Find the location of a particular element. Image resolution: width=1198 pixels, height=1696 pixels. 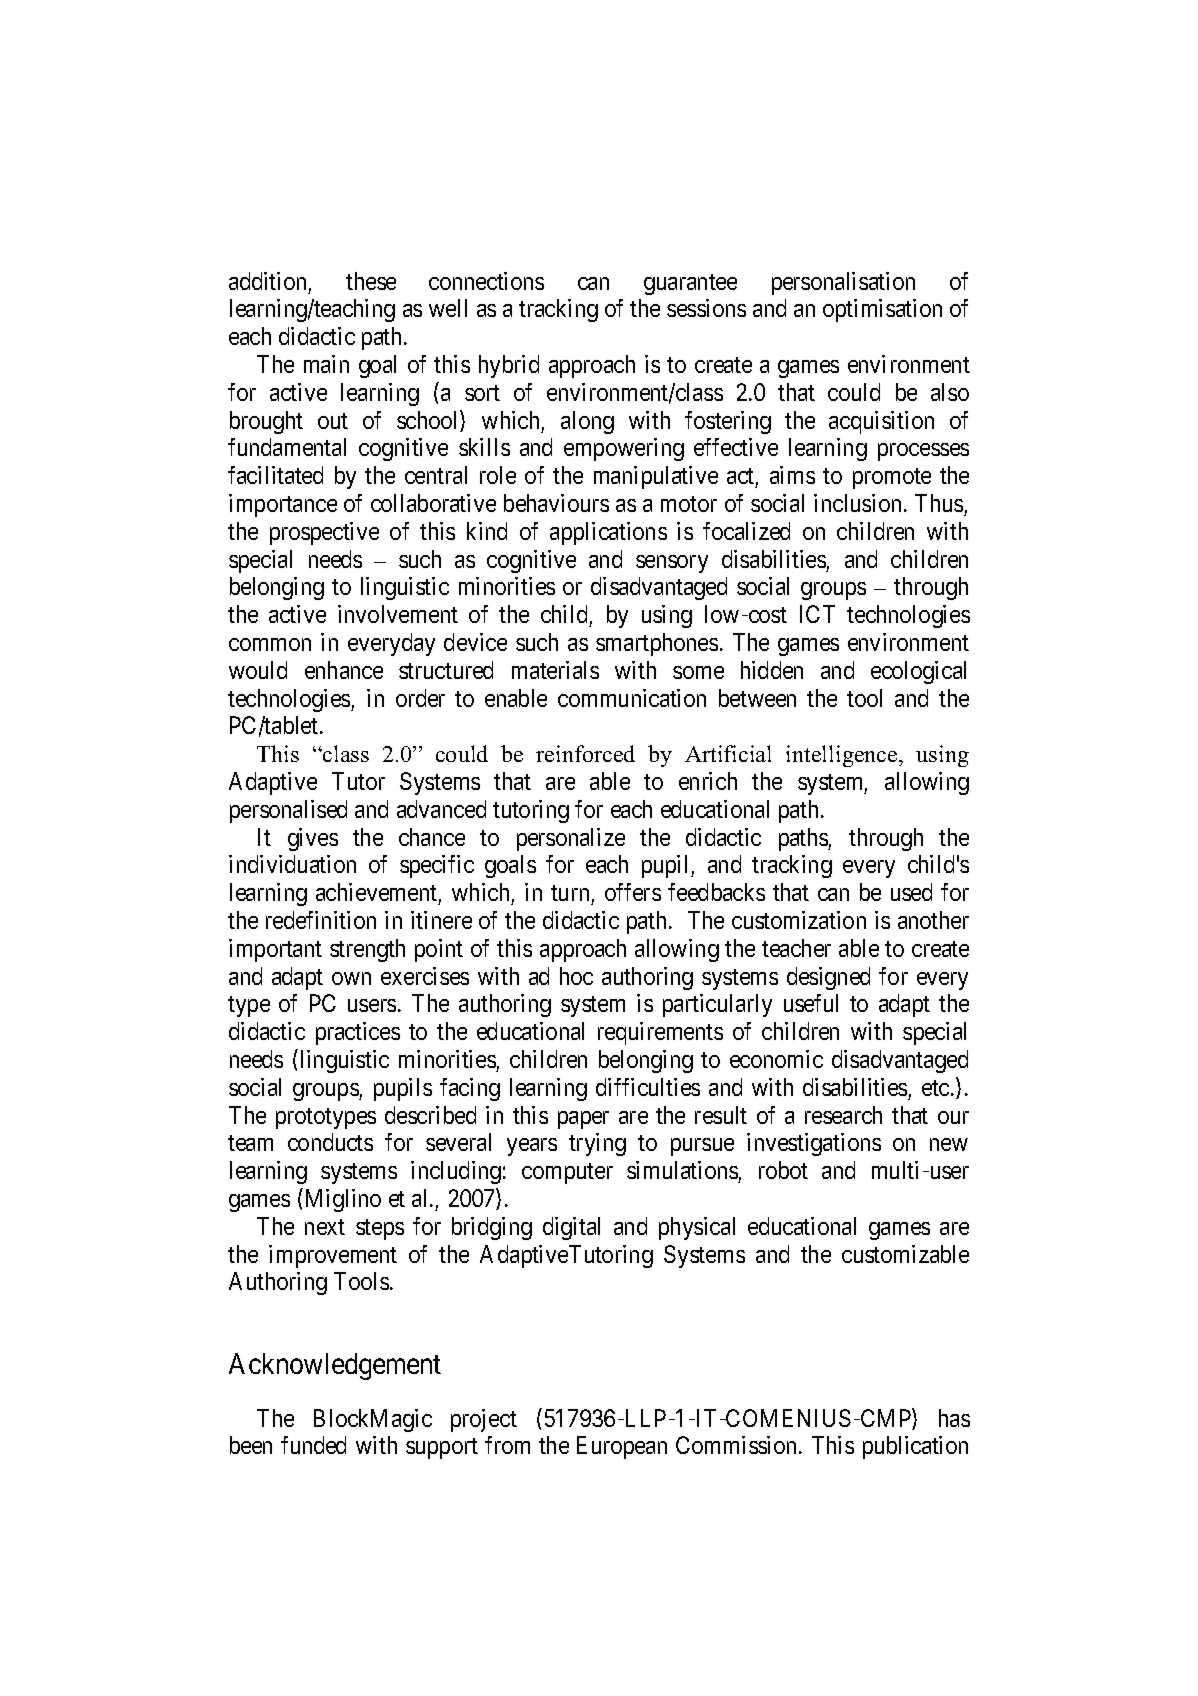

funded is located at coordinates (313, 1445).
